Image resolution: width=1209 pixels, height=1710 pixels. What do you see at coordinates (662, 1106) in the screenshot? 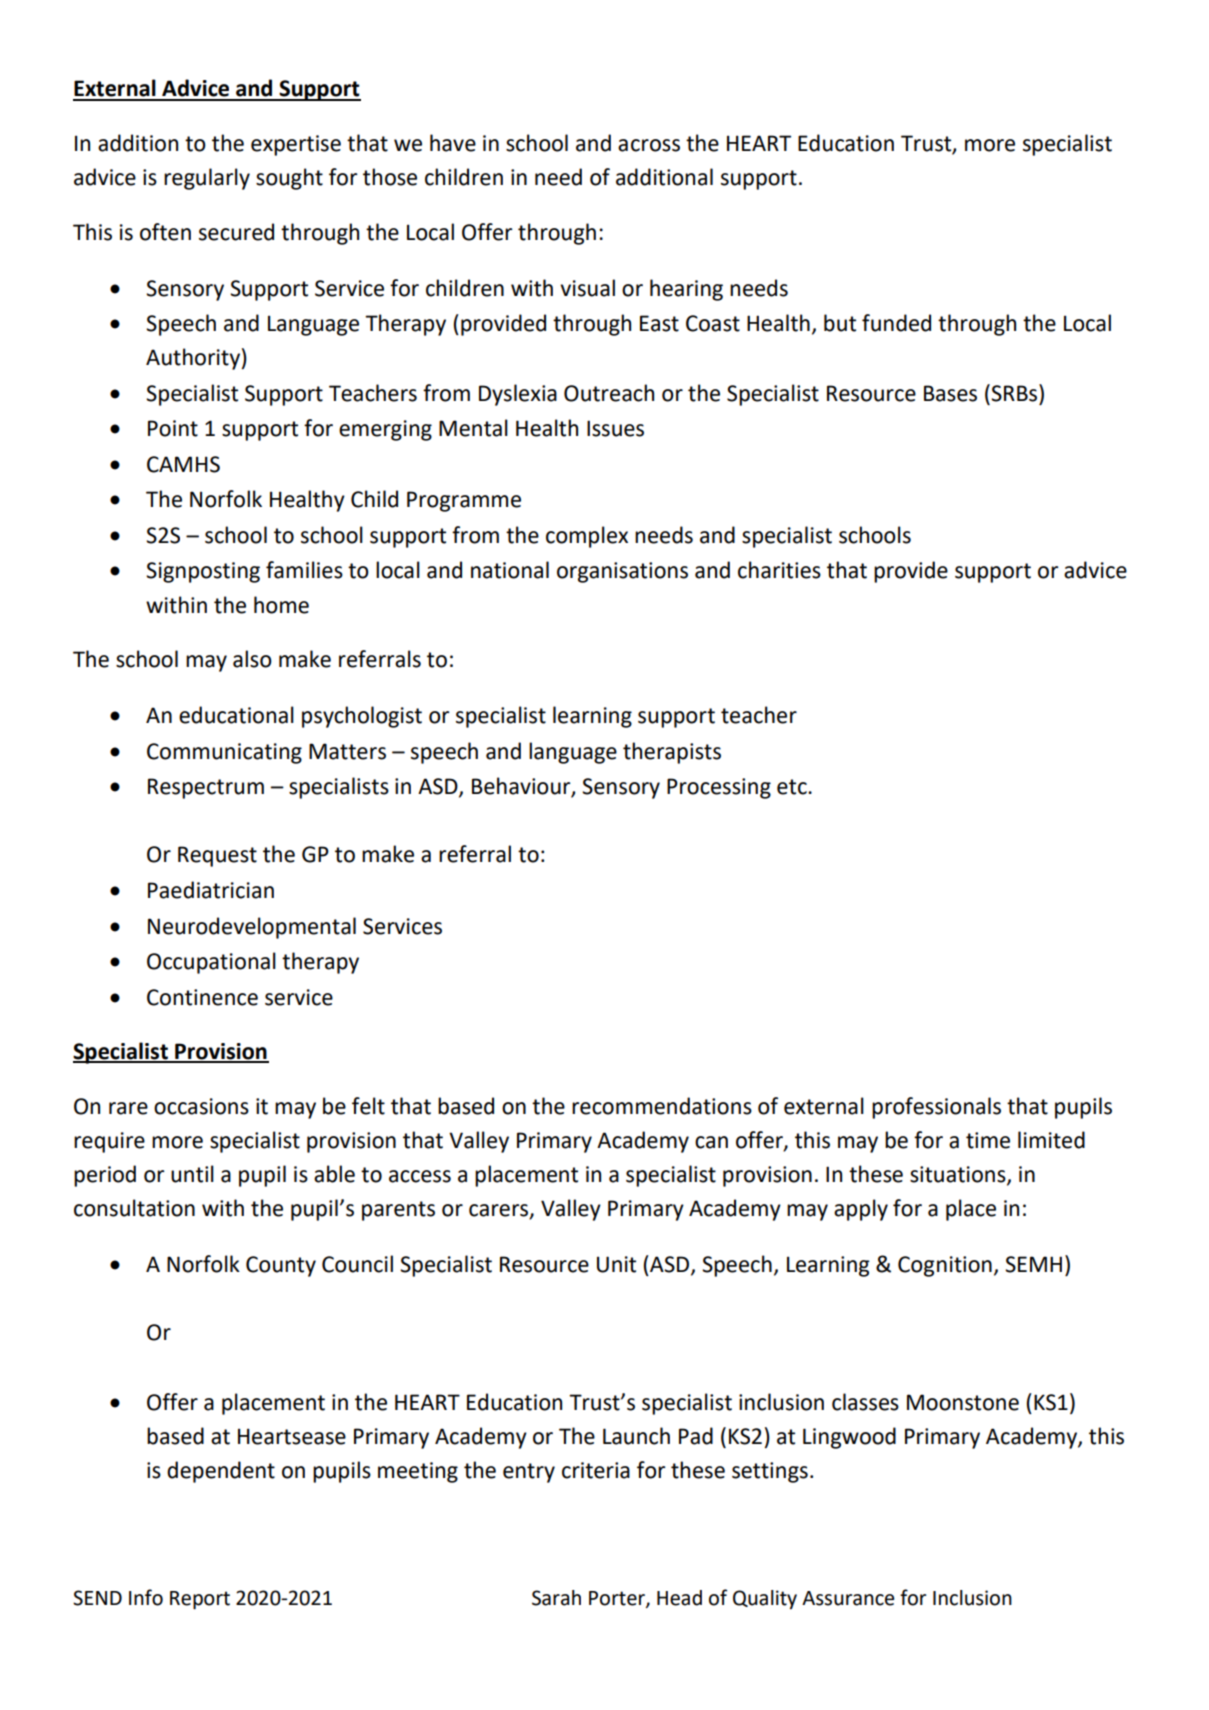
I see `recommendations` at bounding box center [662, 1106].
